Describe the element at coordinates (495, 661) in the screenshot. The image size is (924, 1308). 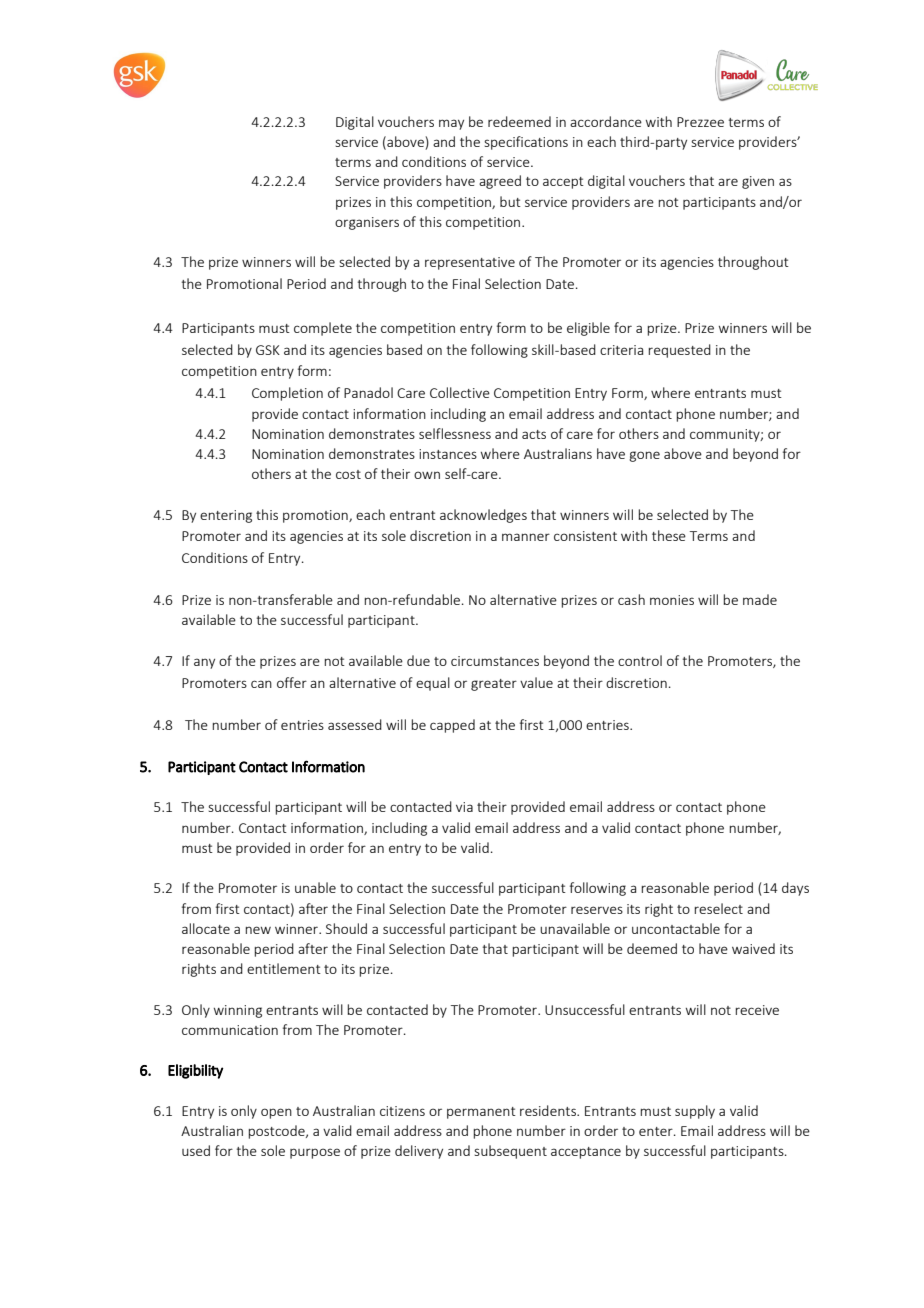
I see `circumstances` at that location.
